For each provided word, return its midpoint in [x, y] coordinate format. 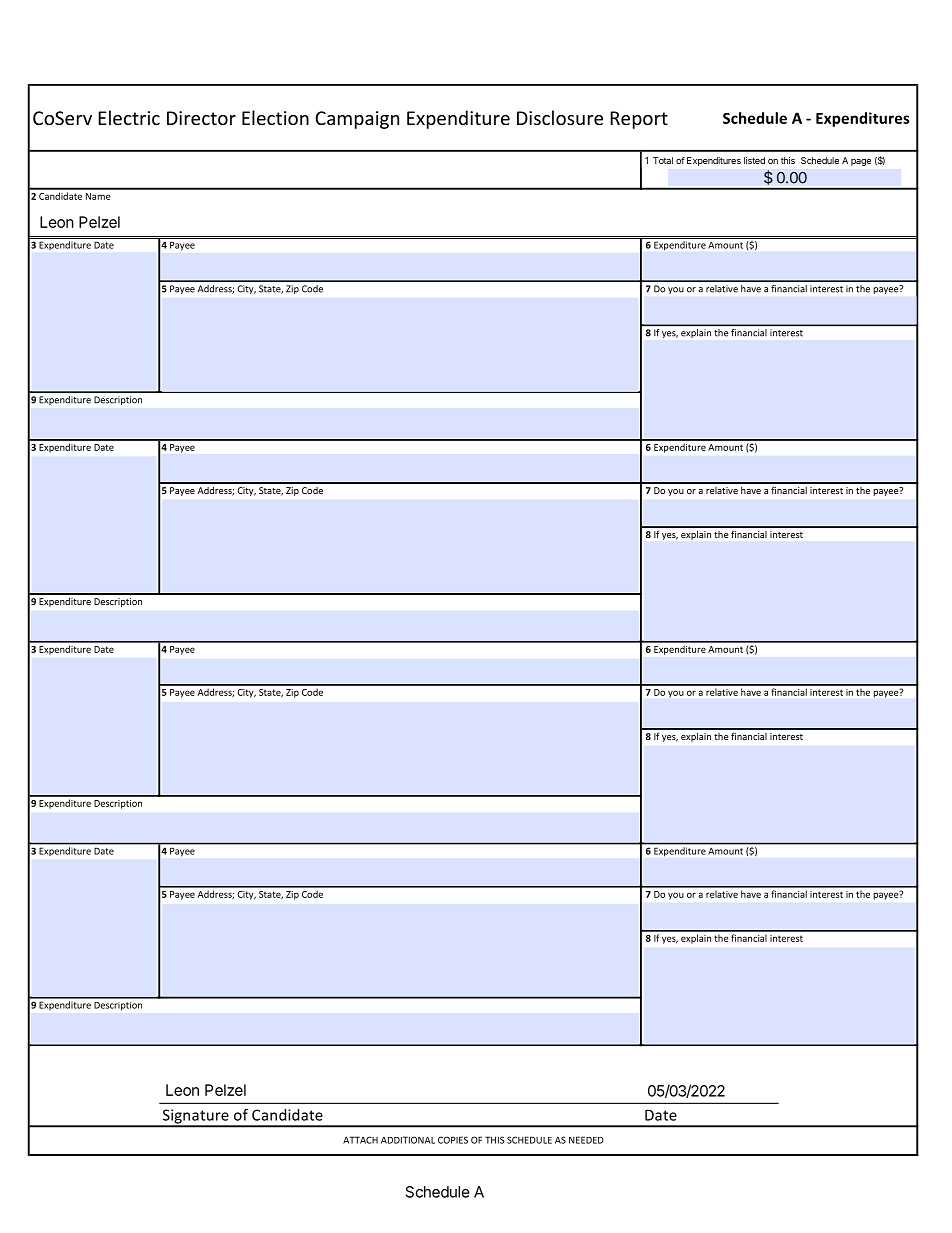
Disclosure [560, 117]
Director [201, 118]
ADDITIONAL [408, 1140]
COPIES [453, 1140]
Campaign [357, 120]
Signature [195, 1117]
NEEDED [586, 1140]
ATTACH [360, 1140]
